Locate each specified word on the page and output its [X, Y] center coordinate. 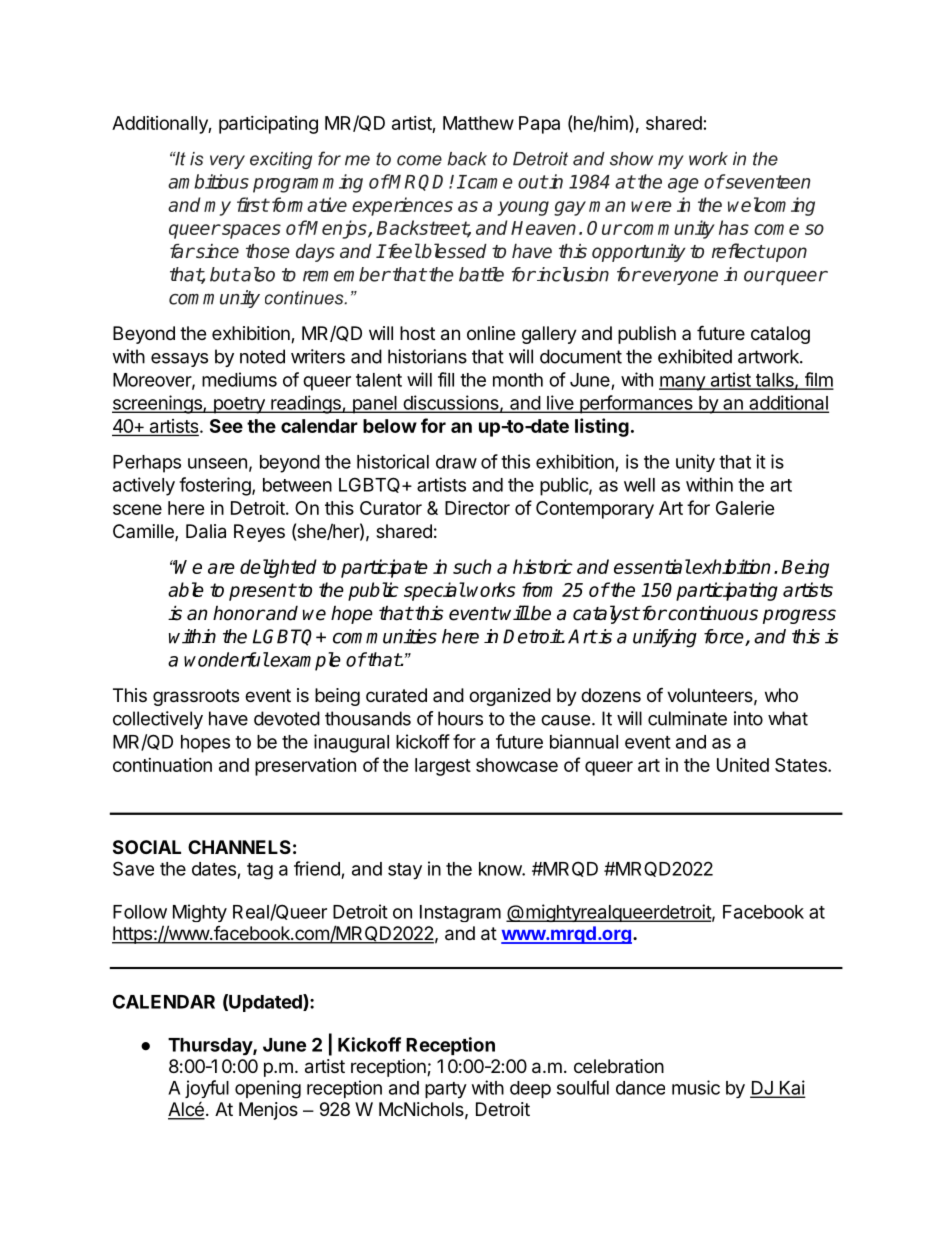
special [434, 591]
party [446, 1090]
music [696, 1087]
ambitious [208, 181]
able [186, 589]
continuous [712, 613]
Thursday [211, 1047]
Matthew [478, 123]
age [683, 185]
